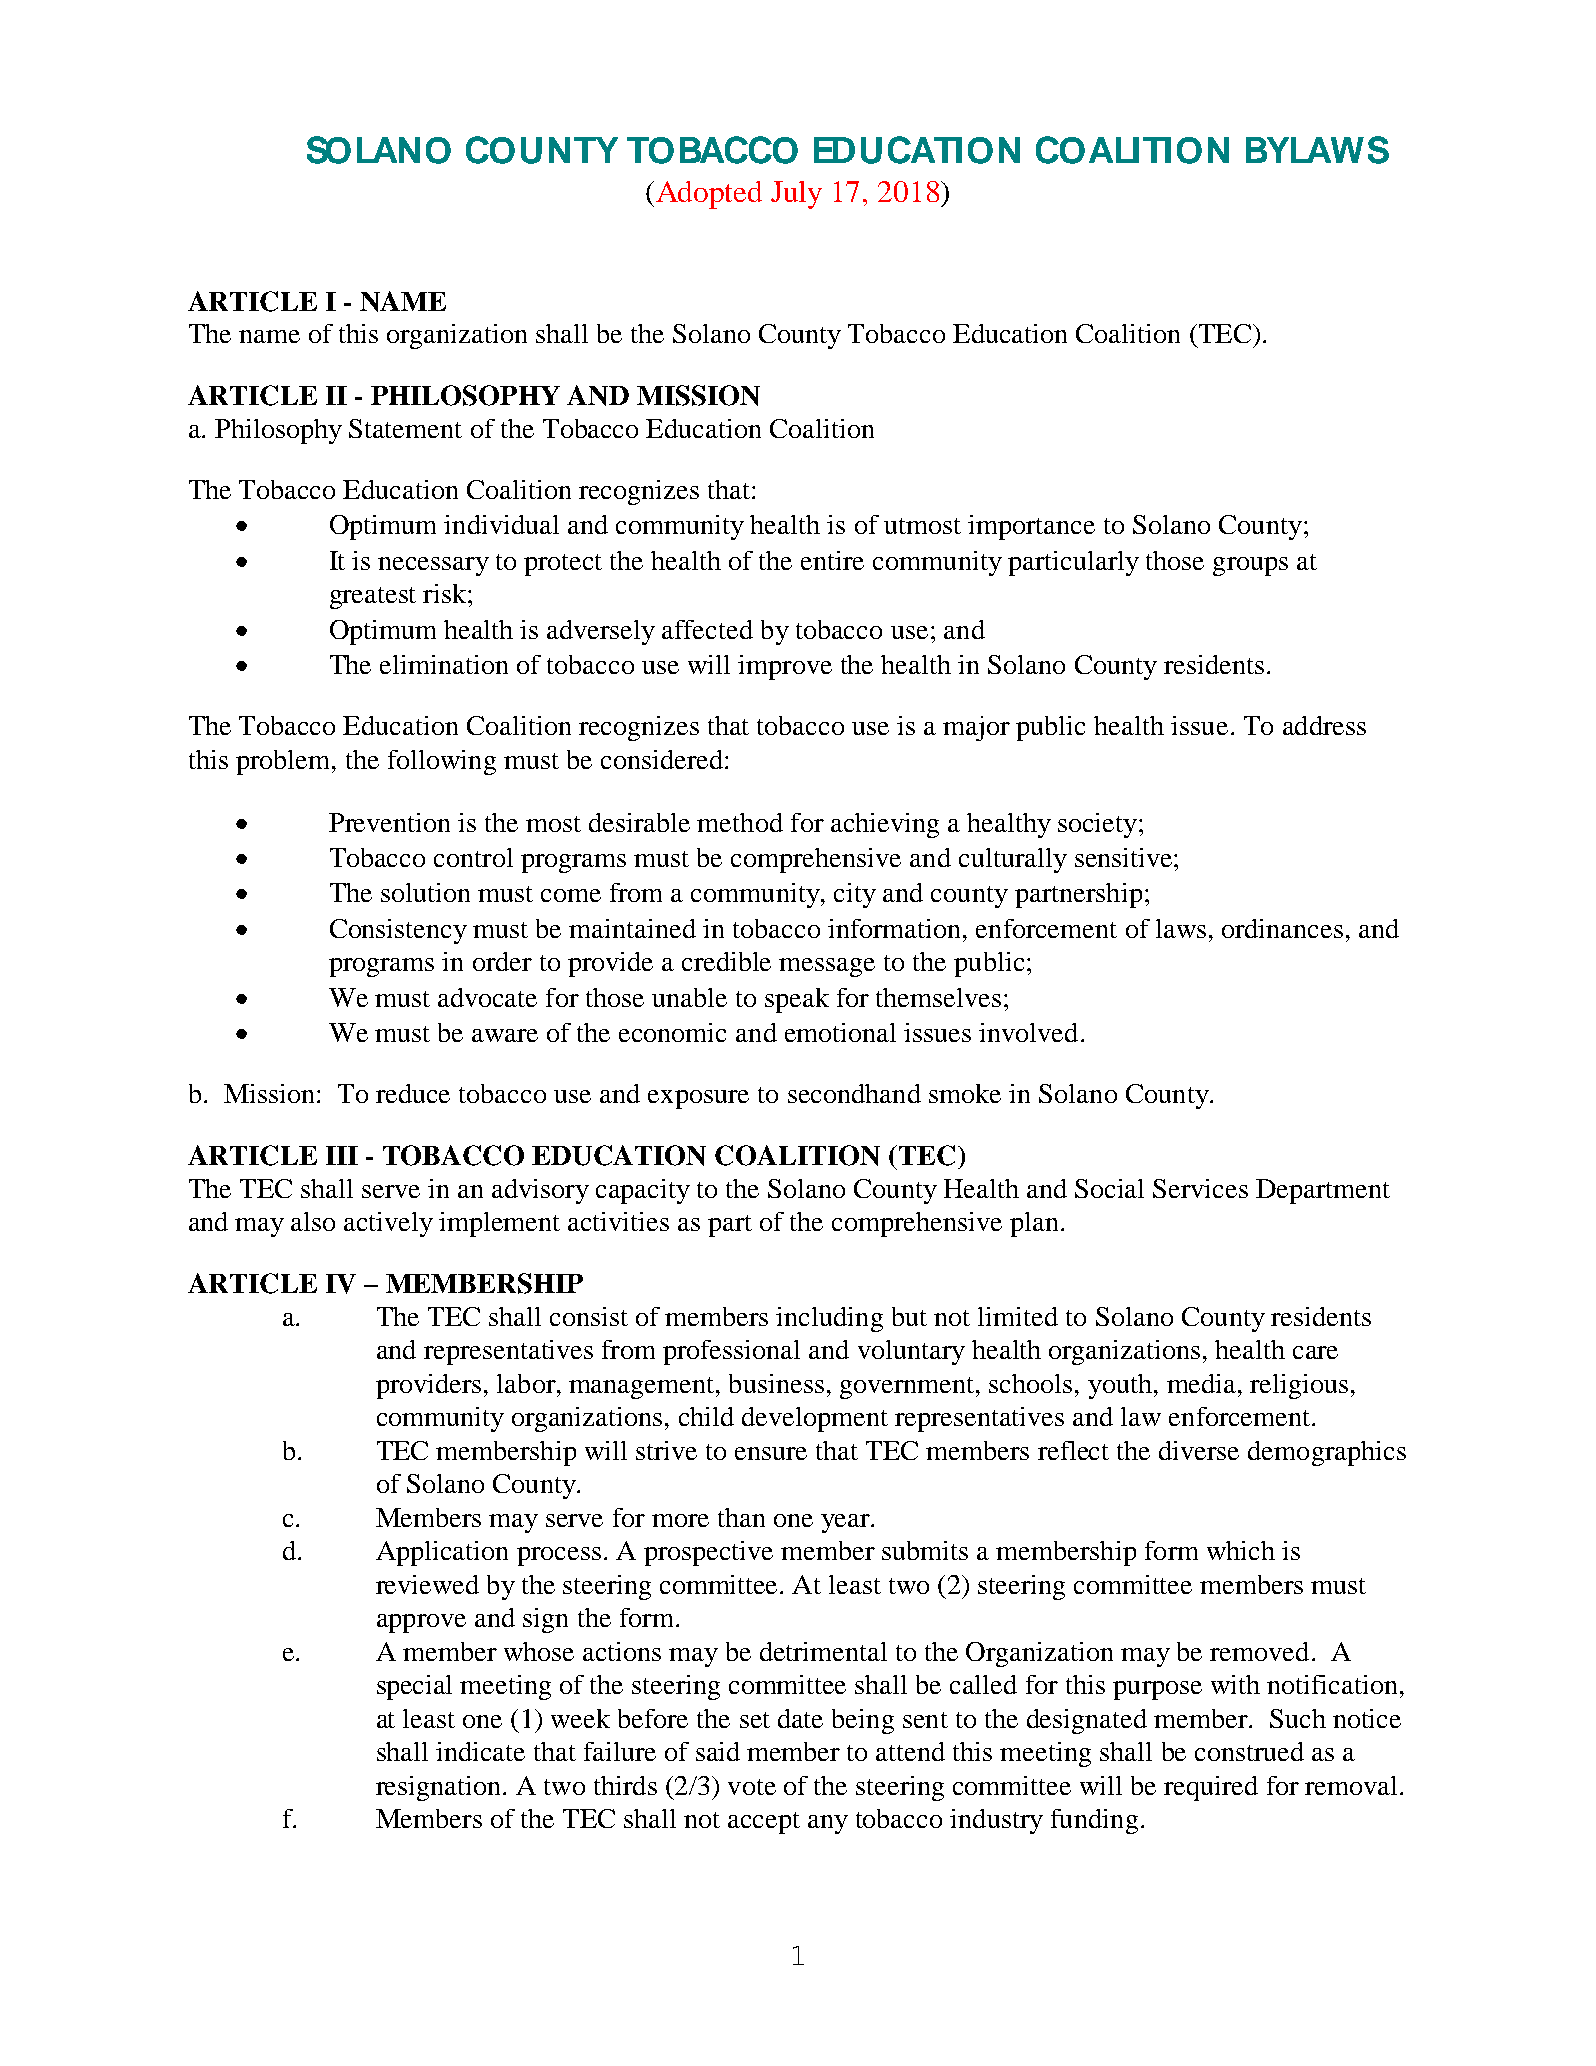 This page has width=1596, height=2066. What do you see at coordinates (480, 1751) in the page?
I see `indicate` at bounding box center [480, 1751].
